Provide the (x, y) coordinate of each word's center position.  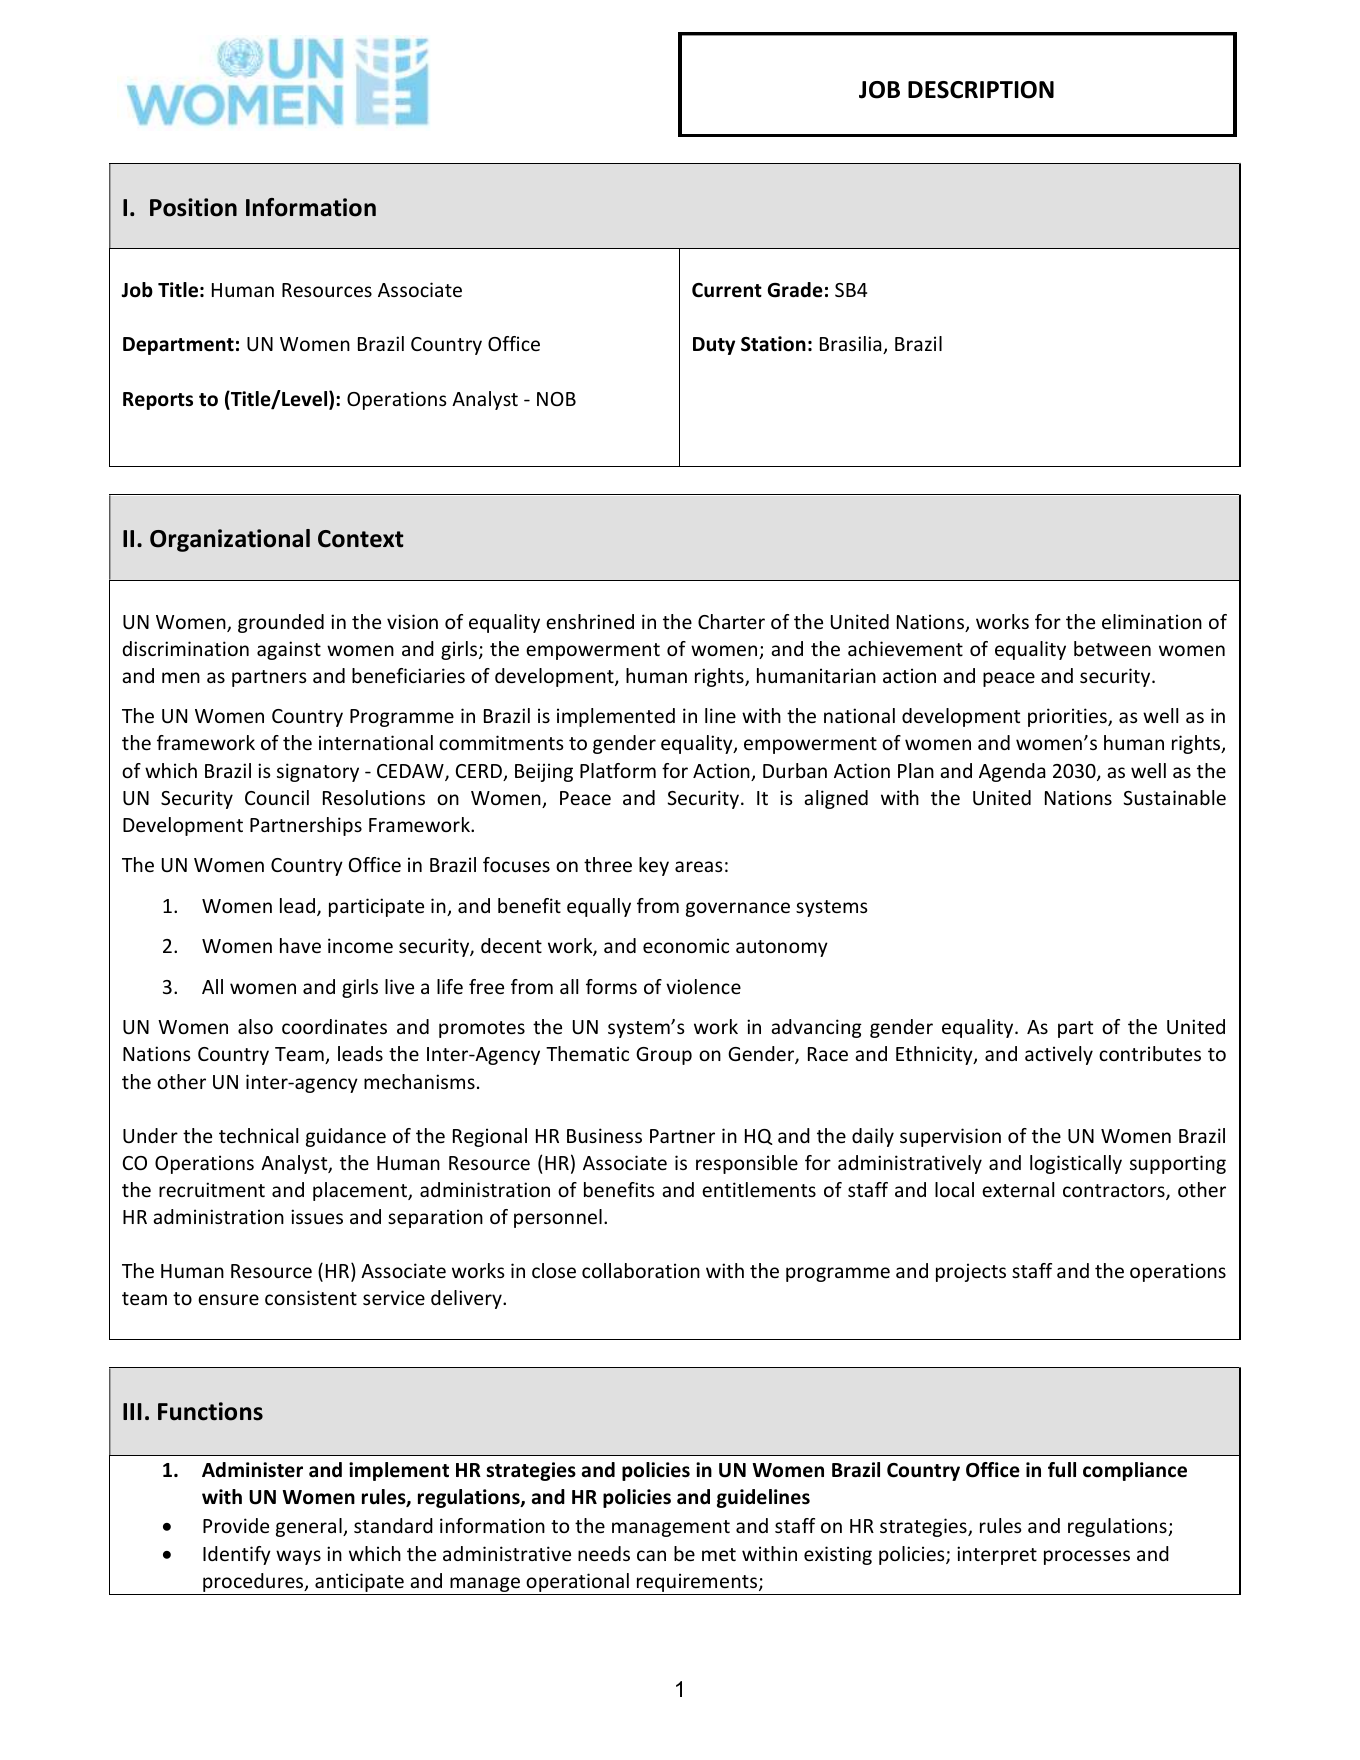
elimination (1152, 621)
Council (277, 797)
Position (193, 207)
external (1018, 1189)
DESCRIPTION (981, 90)
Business (604, 1135)
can (651, 1555)
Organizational (230, 540)
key (654, 866)
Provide (236, 1525)
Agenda (1012, 772)
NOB (556, 399)
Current (727, 290)
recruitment (212, 1189)
